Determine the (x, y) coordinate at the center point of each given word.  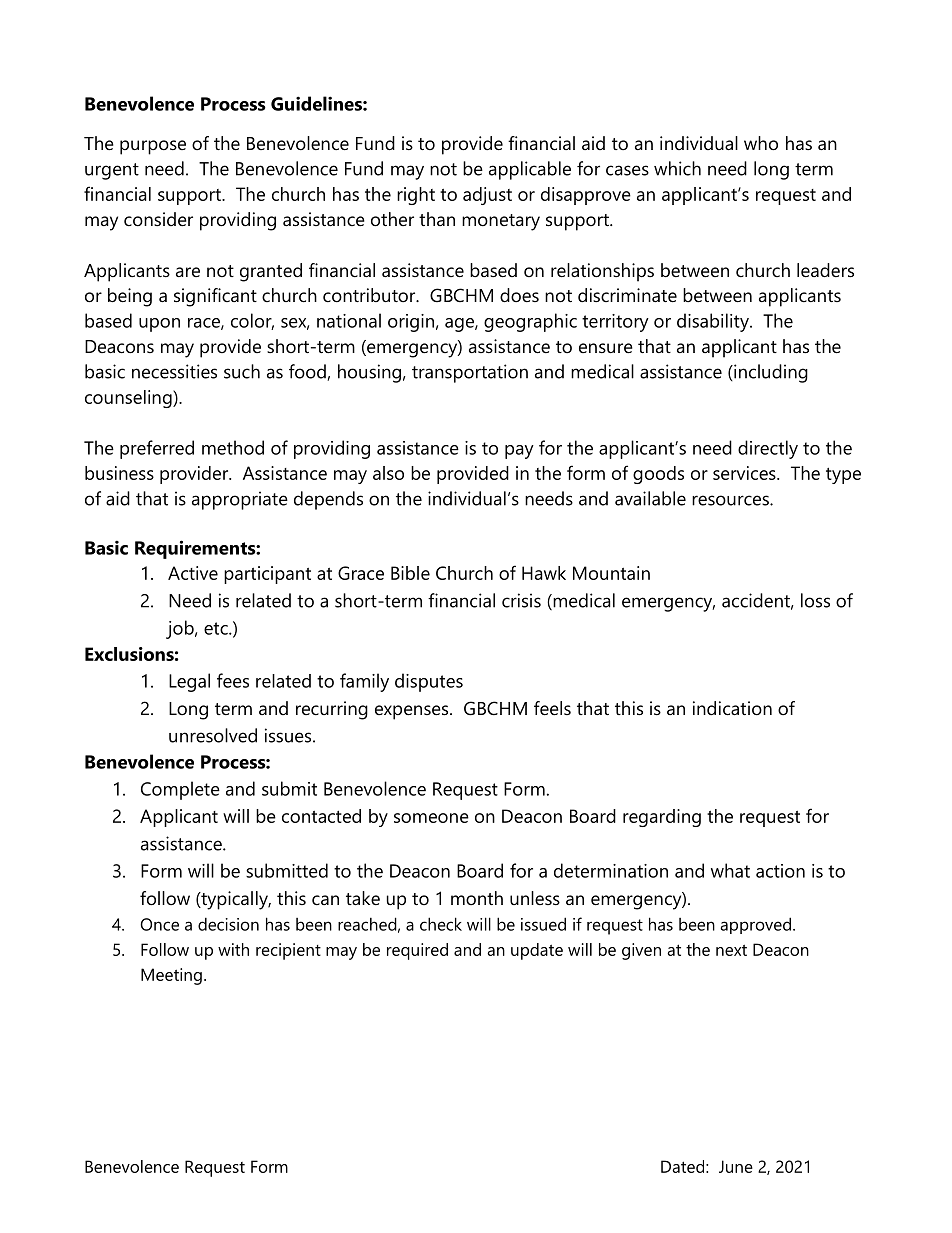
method (233, 447)
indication (732, 708)
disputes (429, 682)
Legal (189, 682)
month (477, 898)
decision (228, 924)
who (761, 143)
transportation (470, 373)
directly (768, 449)
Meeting (171, 976)
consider (158, 219)
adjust (487, 196)
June (736, 1166)
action (780, 871)
